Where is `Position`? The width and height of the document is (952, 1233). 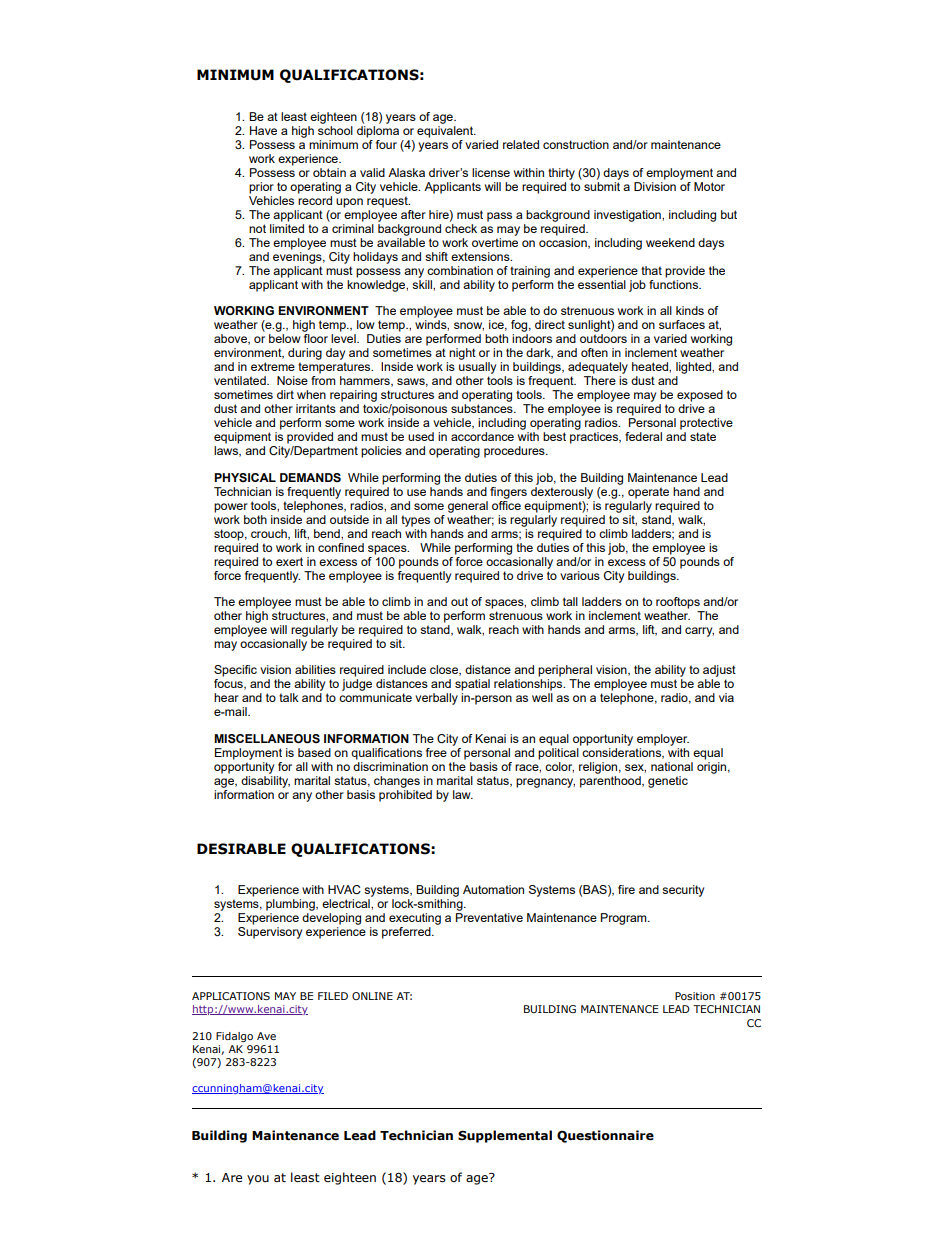
Position is located at coordinates (695, 996).
